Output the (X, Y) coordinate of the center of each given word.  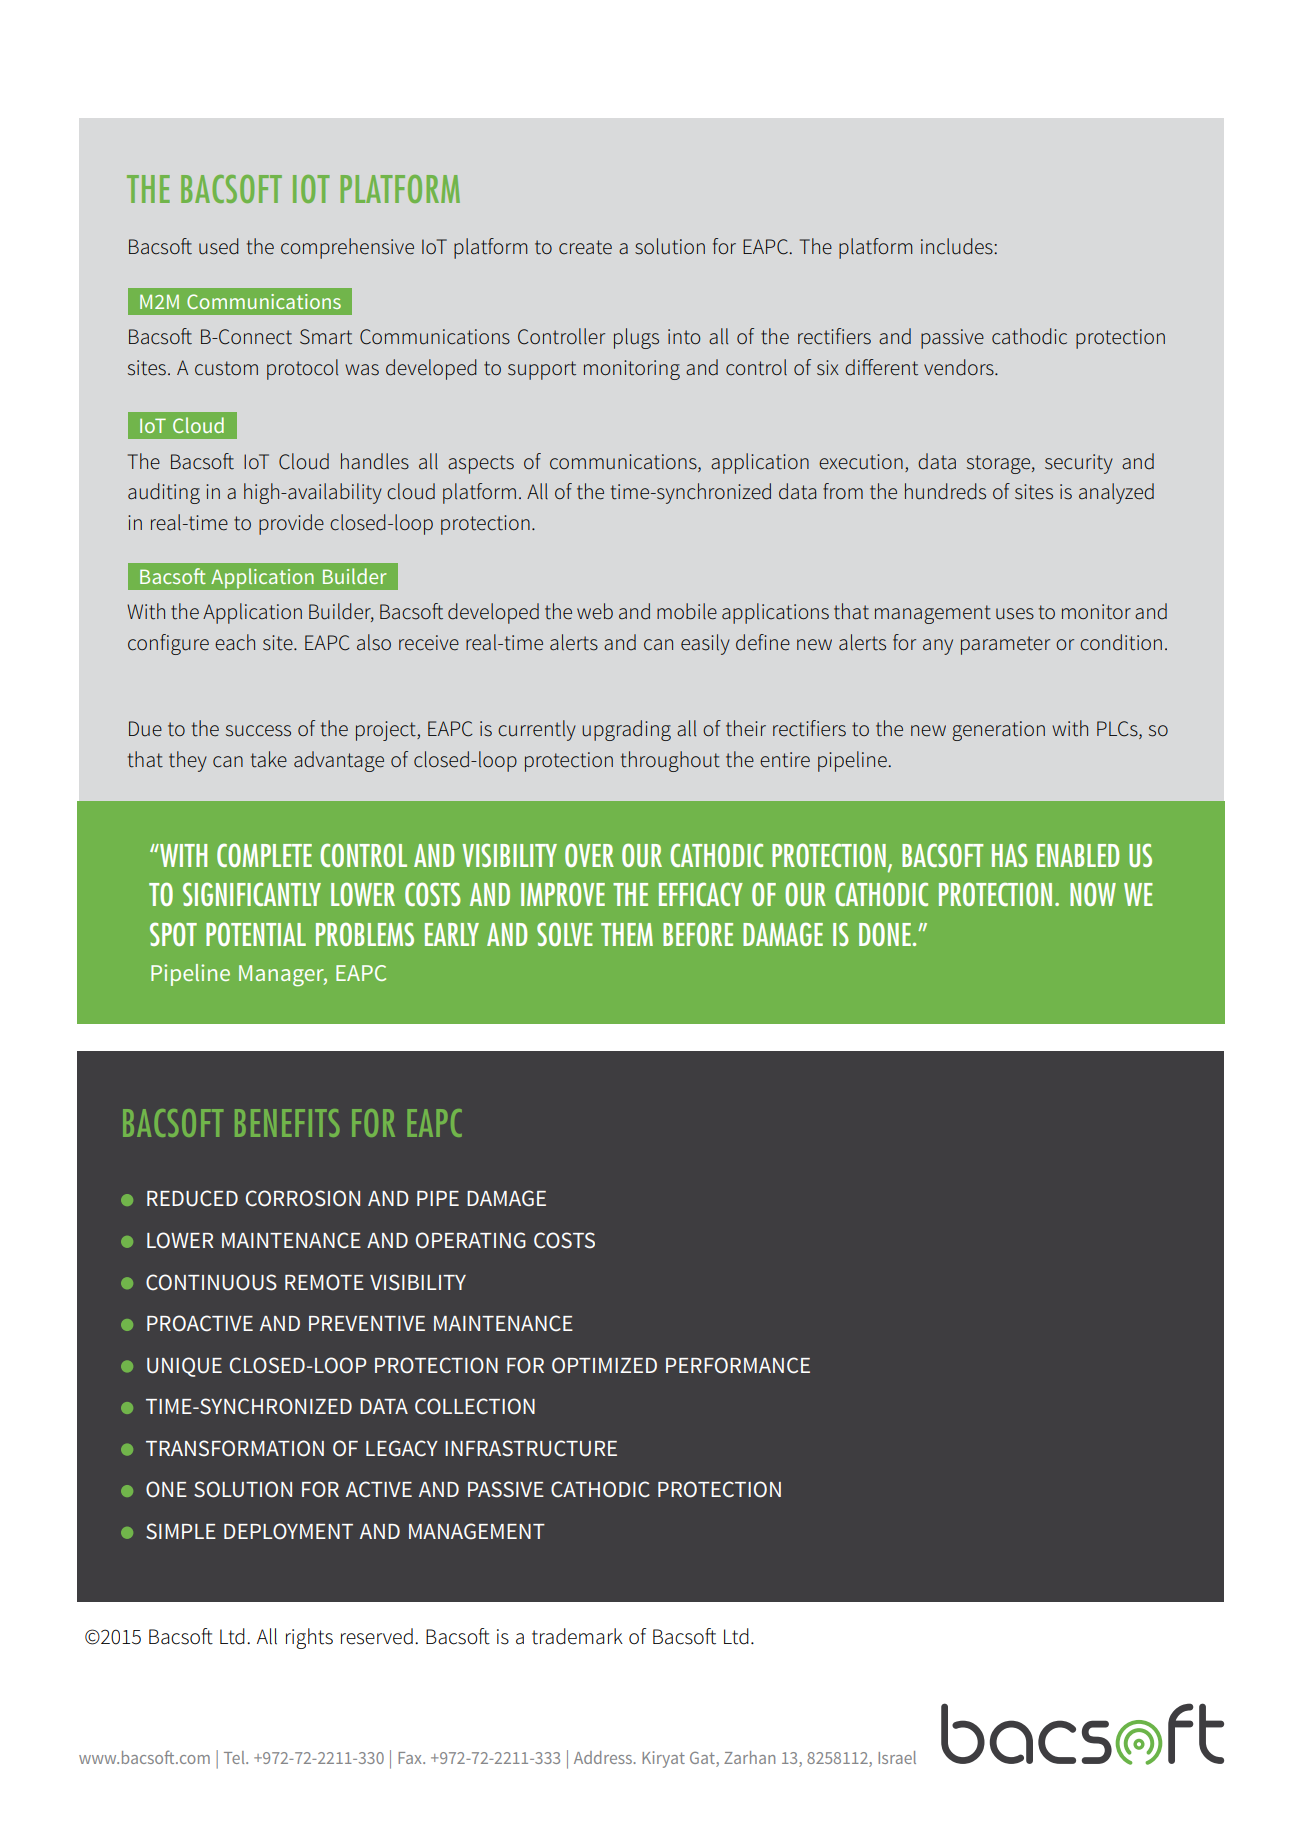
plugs (636, 338)
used (219, 246)
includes (958, 246)
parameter (1005, 645)
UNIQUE (184, 1367)
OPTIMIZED (604, 1365)
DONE (886, 934)
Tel (235, 1757)
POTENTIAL (256, 934)
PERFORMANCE (738, 1365)
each (235, 642)
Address (604, 1757)
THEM (627, 934)
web (595, 611)
